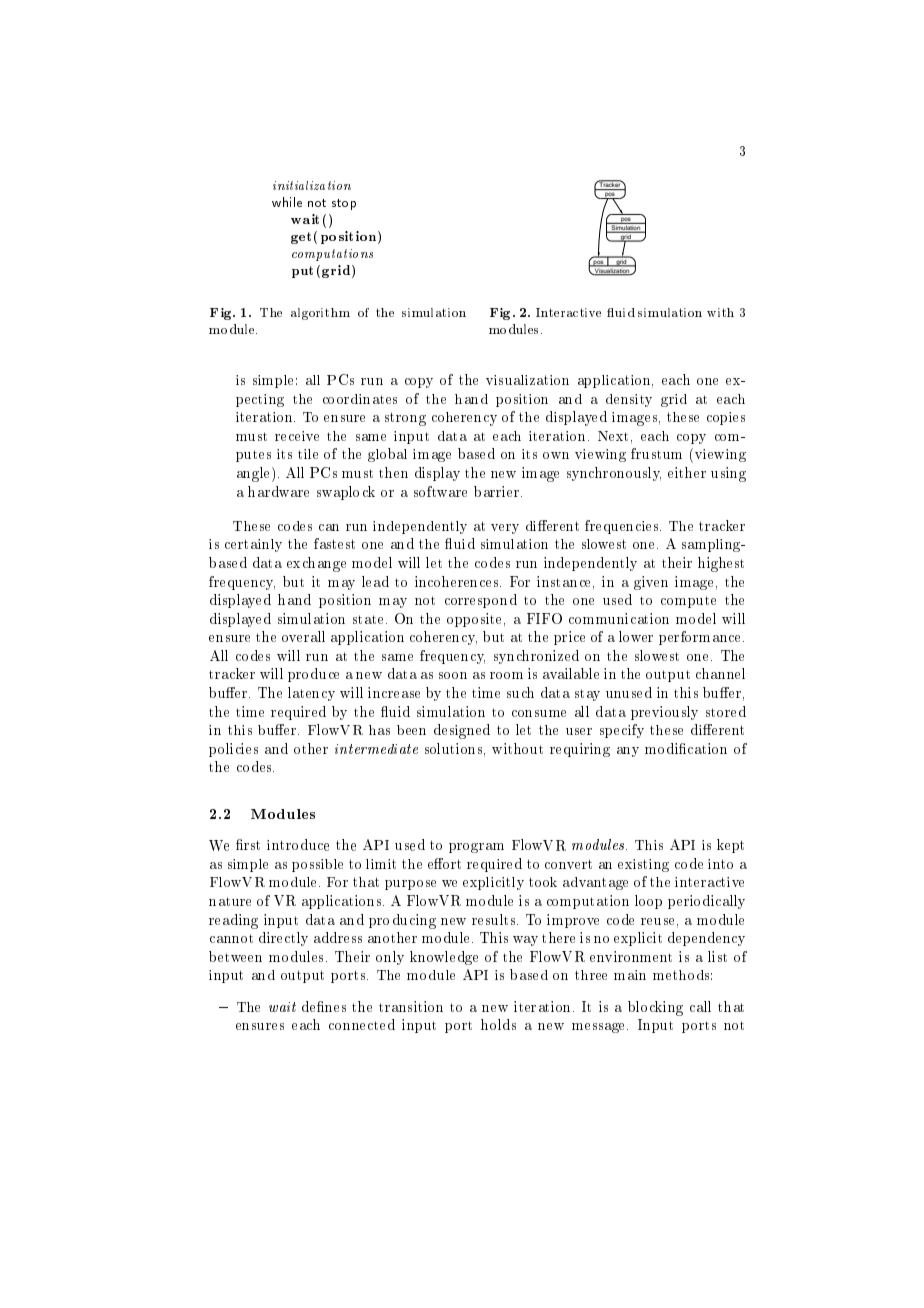  Describe the element at coordinates (481, 601) in the screenshot. I see `correspond` at that location.
